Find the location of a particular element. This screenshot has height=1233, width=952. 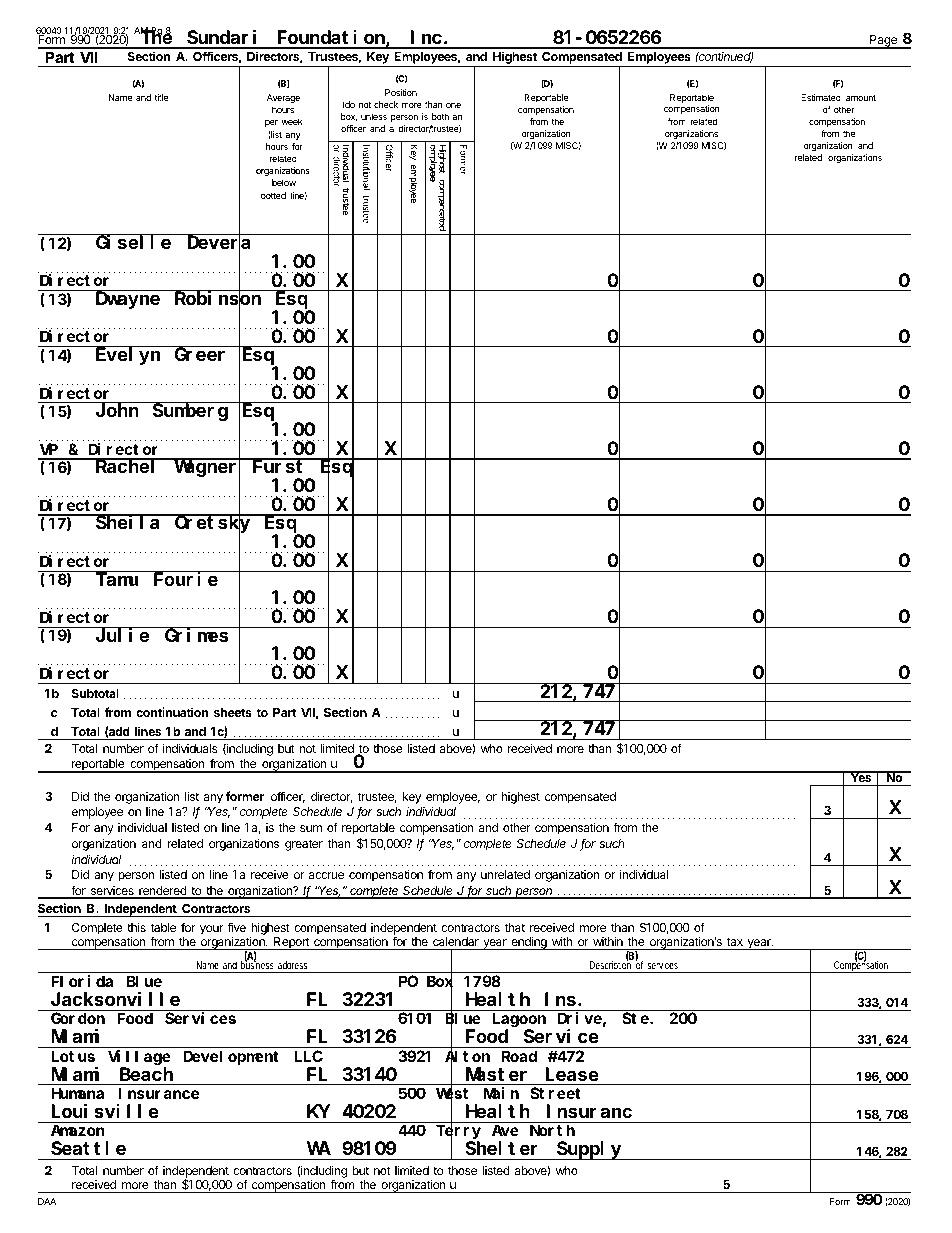

one is located at coordinates (453, 105).
